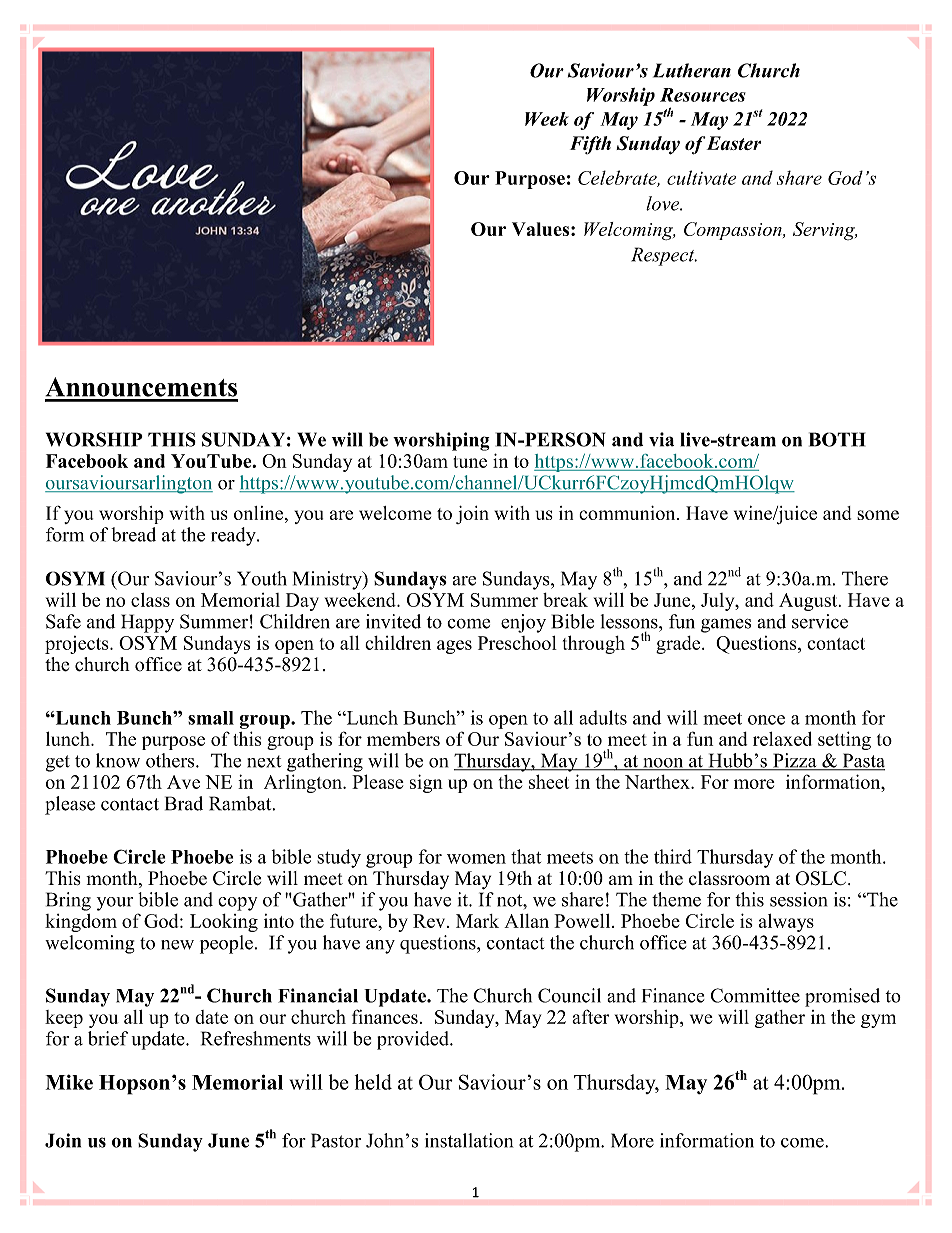 Image resolution: width=952 pixels, height=1233 pixels. Describe the element at coordinates (809, 602) in the page. I see `August` at that location.
